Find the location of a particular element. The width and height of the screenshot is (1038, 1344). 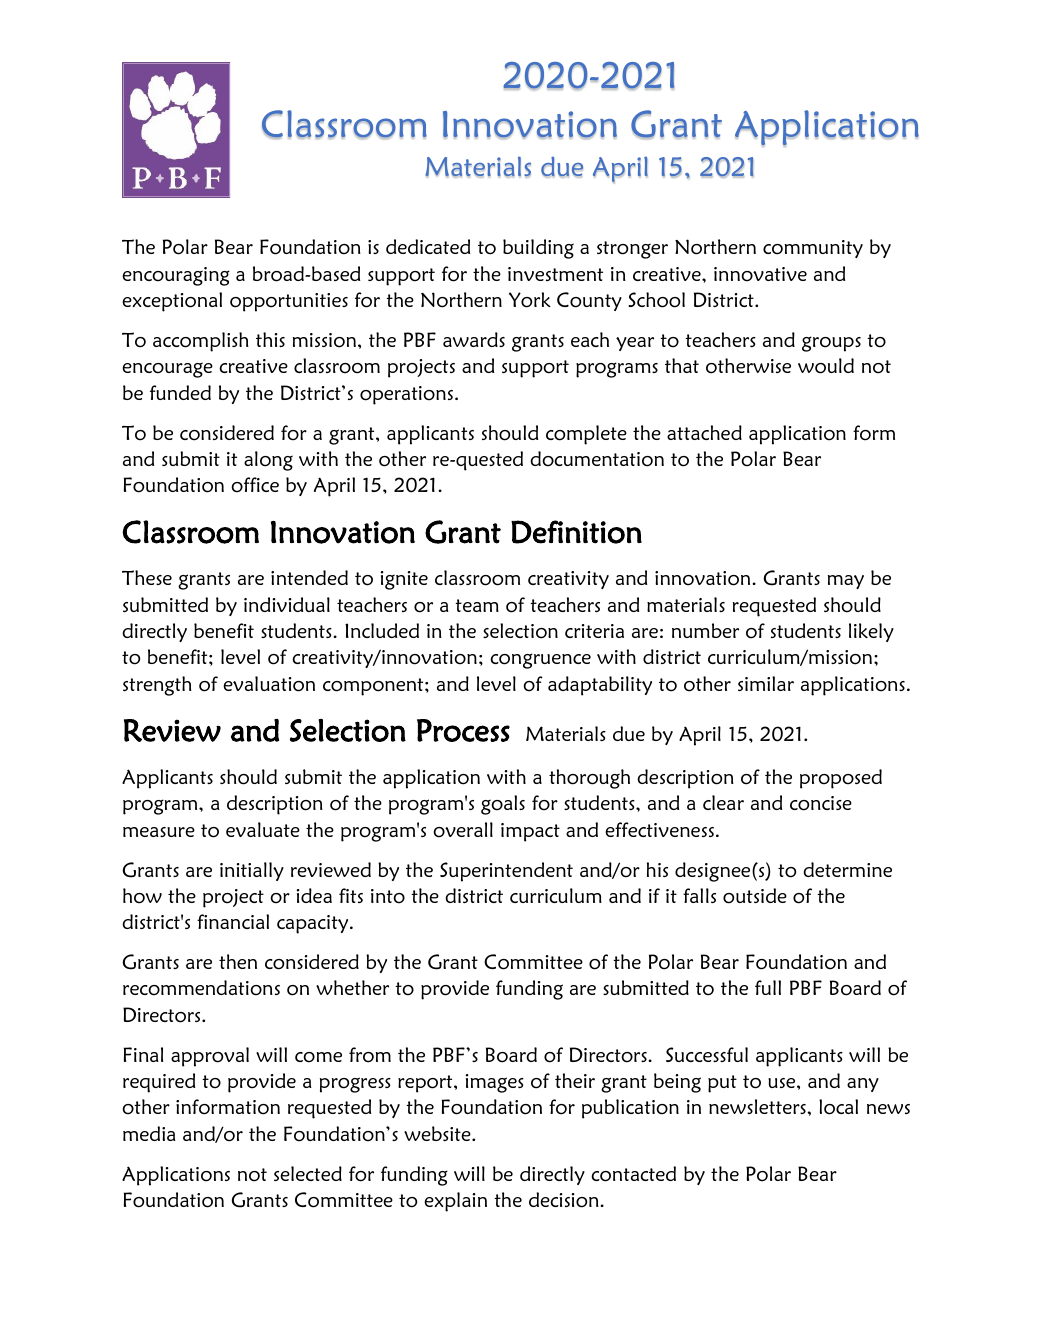

initially is located at coordinates (252, 871).
